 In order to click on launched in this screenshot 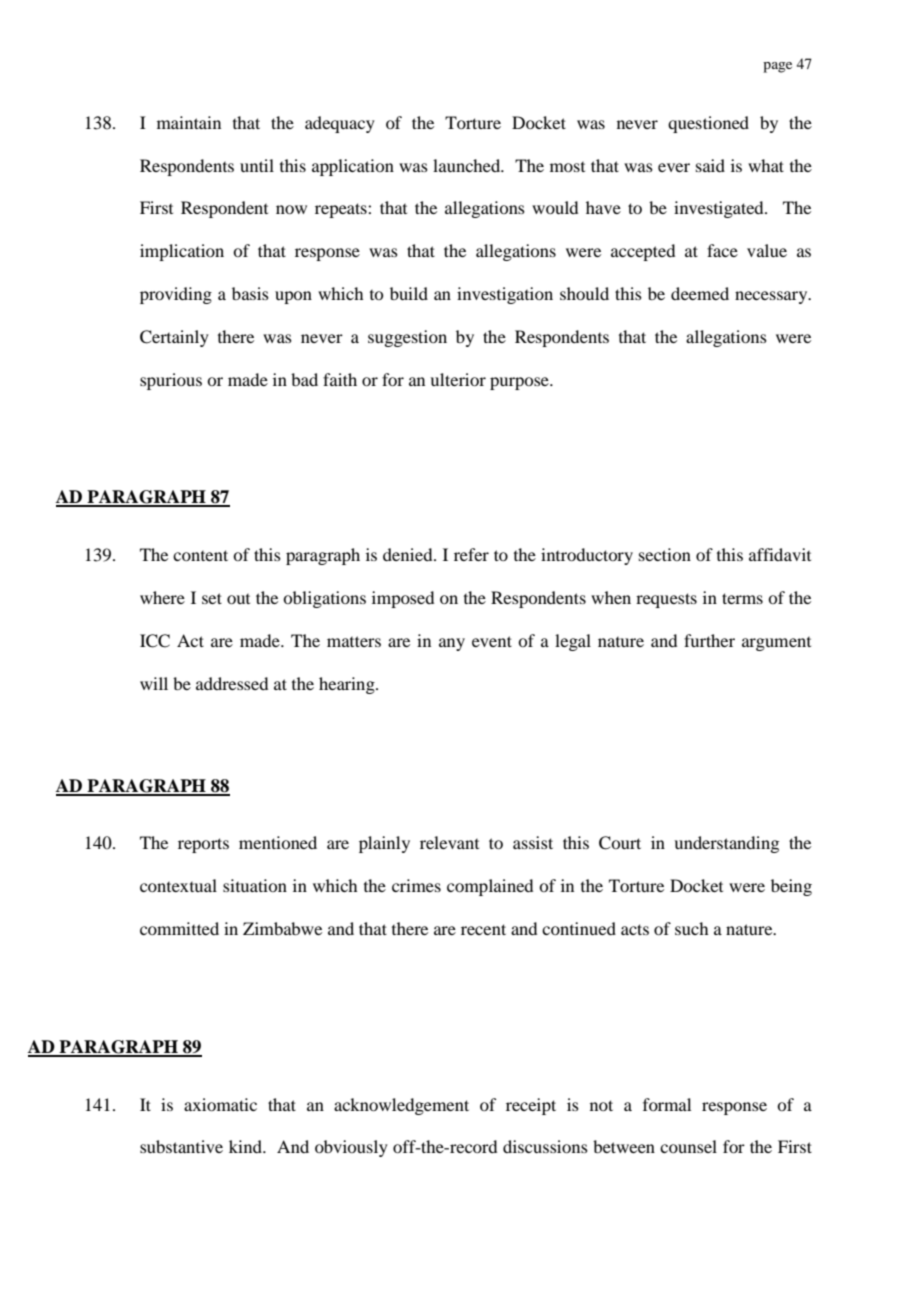, I will do `click(468, 165)`.
